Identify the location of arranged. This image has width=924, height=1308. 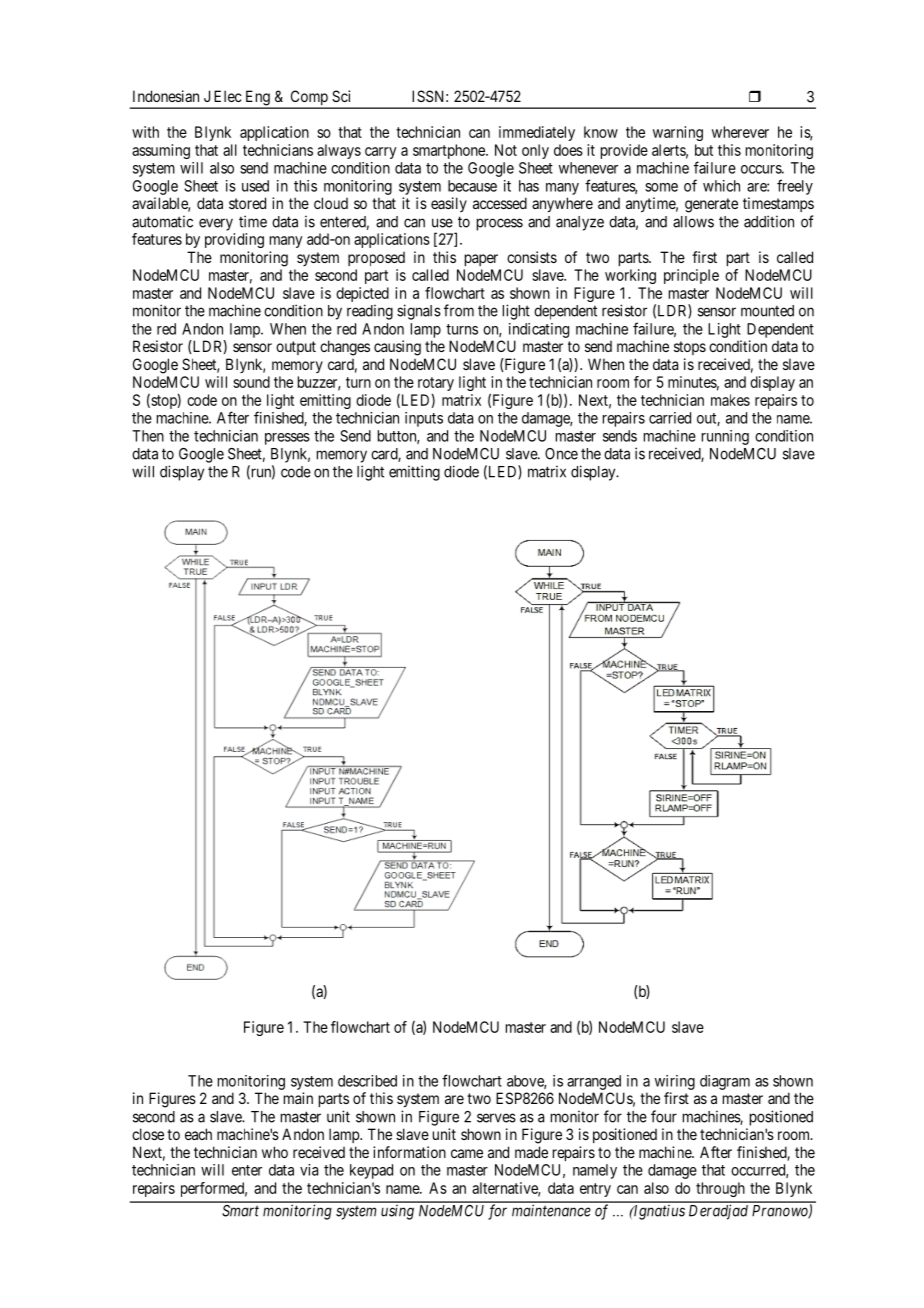
(594, 1082).
